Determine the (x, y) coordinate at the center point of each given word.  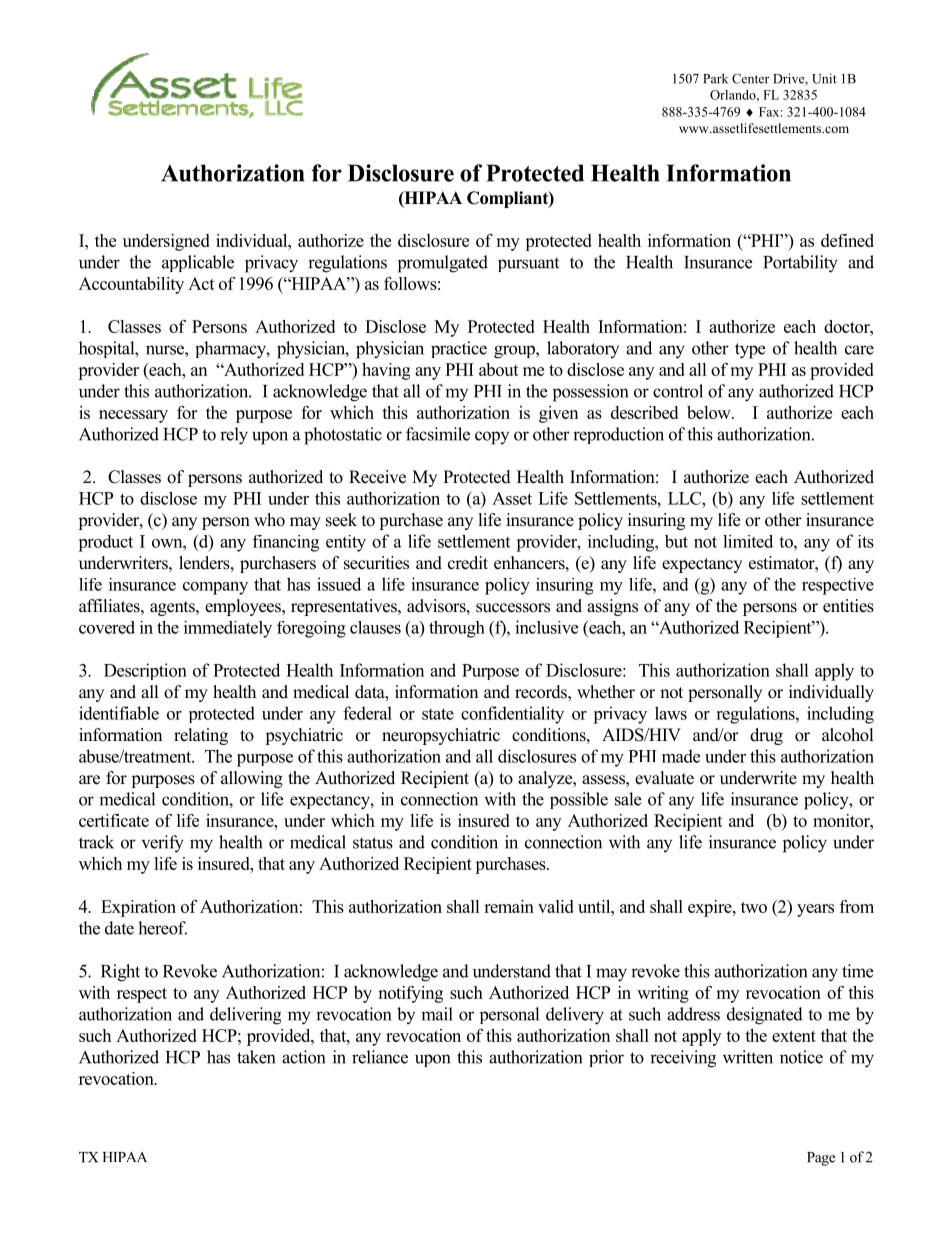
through (457, 629)
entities (848, 606)
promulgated (443, 264)
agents (173, 608)
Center (750, 78)
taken (256, 1057)
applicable (198, 263)
